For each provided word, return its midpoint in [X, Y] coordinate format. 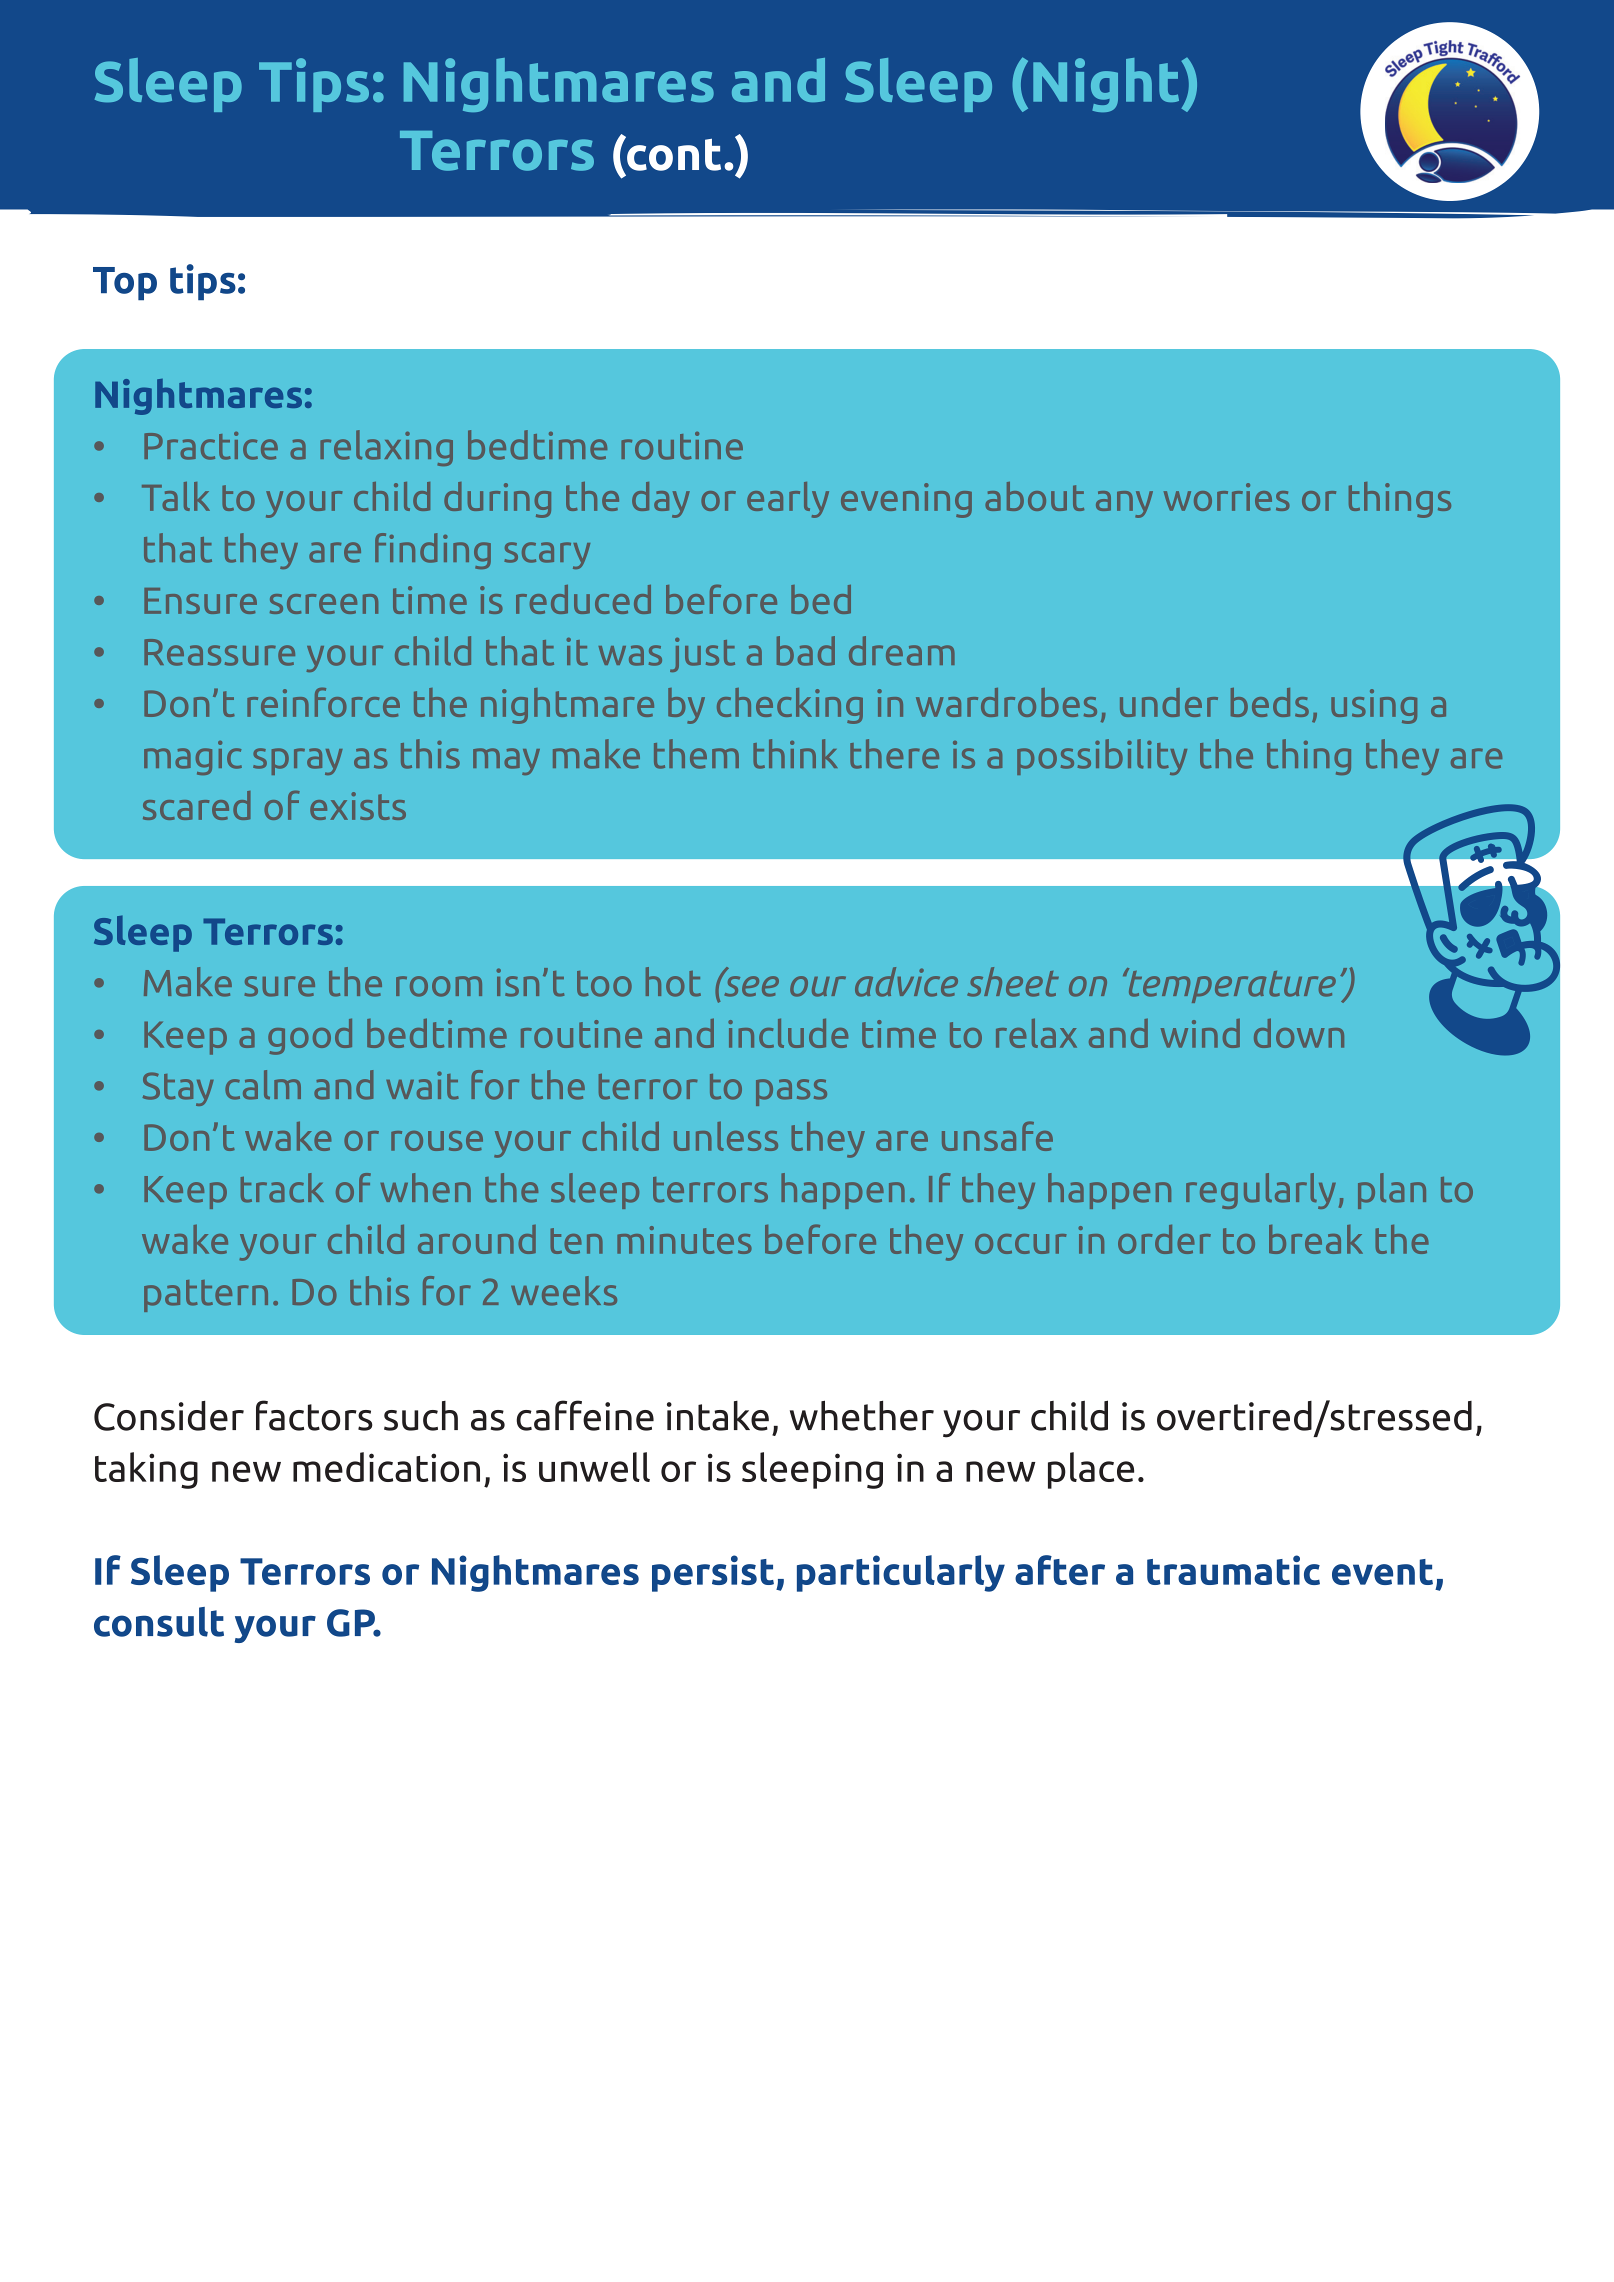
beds [1270, 702]
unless [726, 1136]
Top [125, 284]
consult [159, 1622]
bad [806, 651]
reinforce [323, 702]
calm [263, 1085]
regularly [1261, 1191]
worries [1227, 497]
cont [673, 153]
